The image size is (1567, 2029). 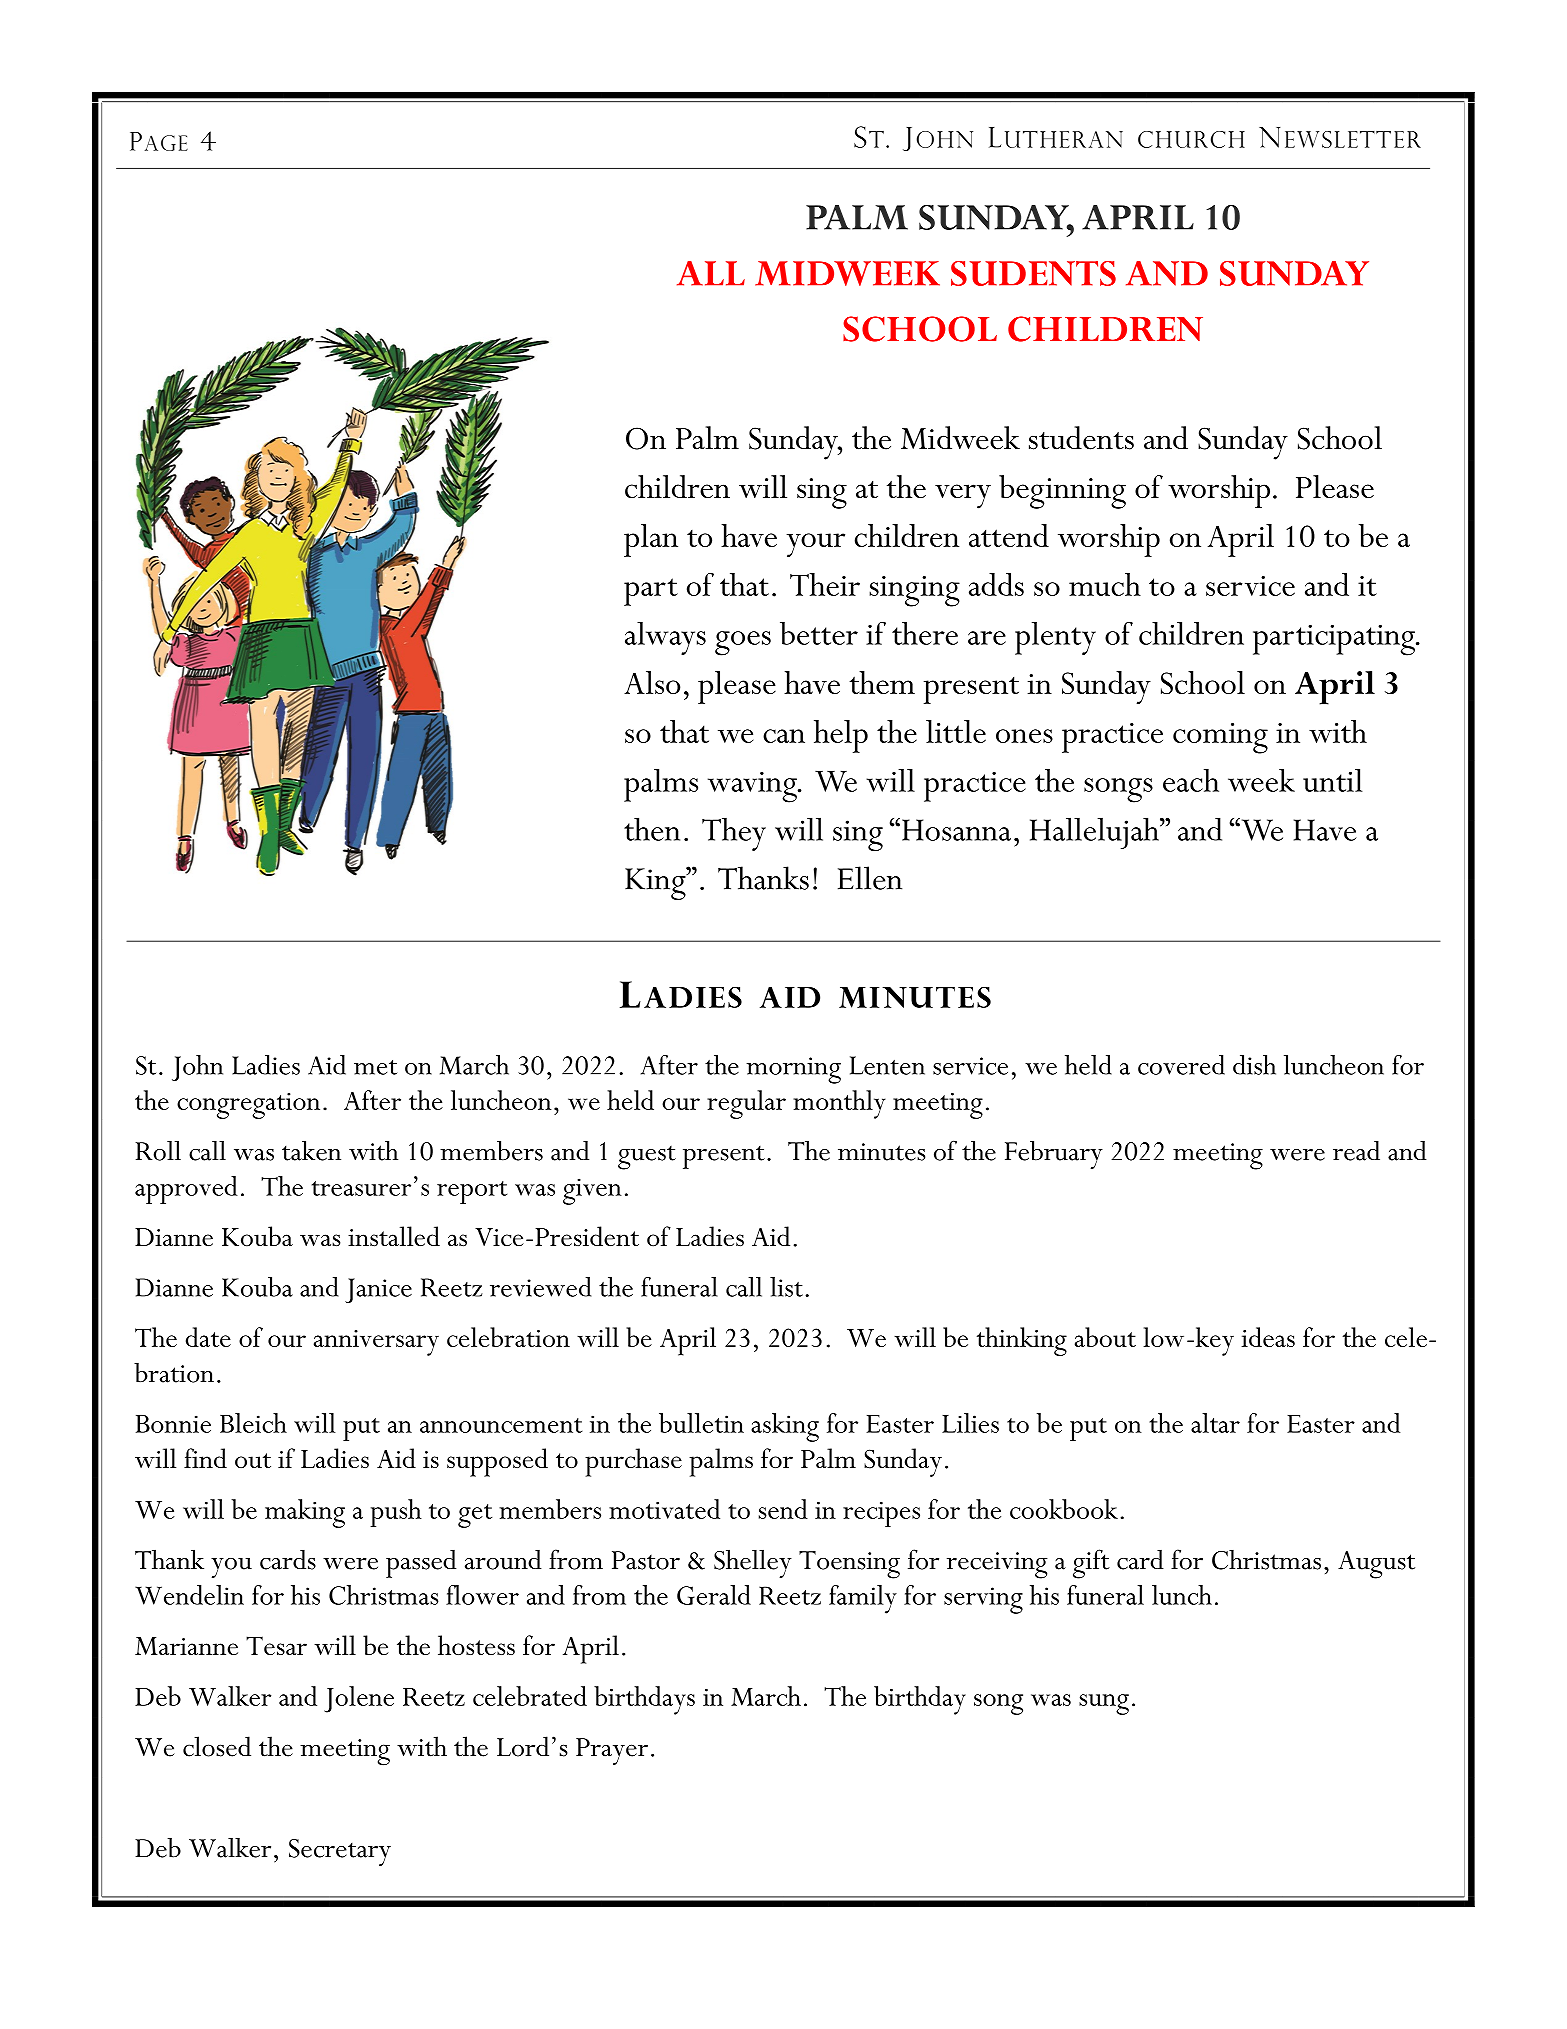 What do you see at coordinates (1081, 438) in the screenshot?
I see `students` at bounding box center [1081, 438].
